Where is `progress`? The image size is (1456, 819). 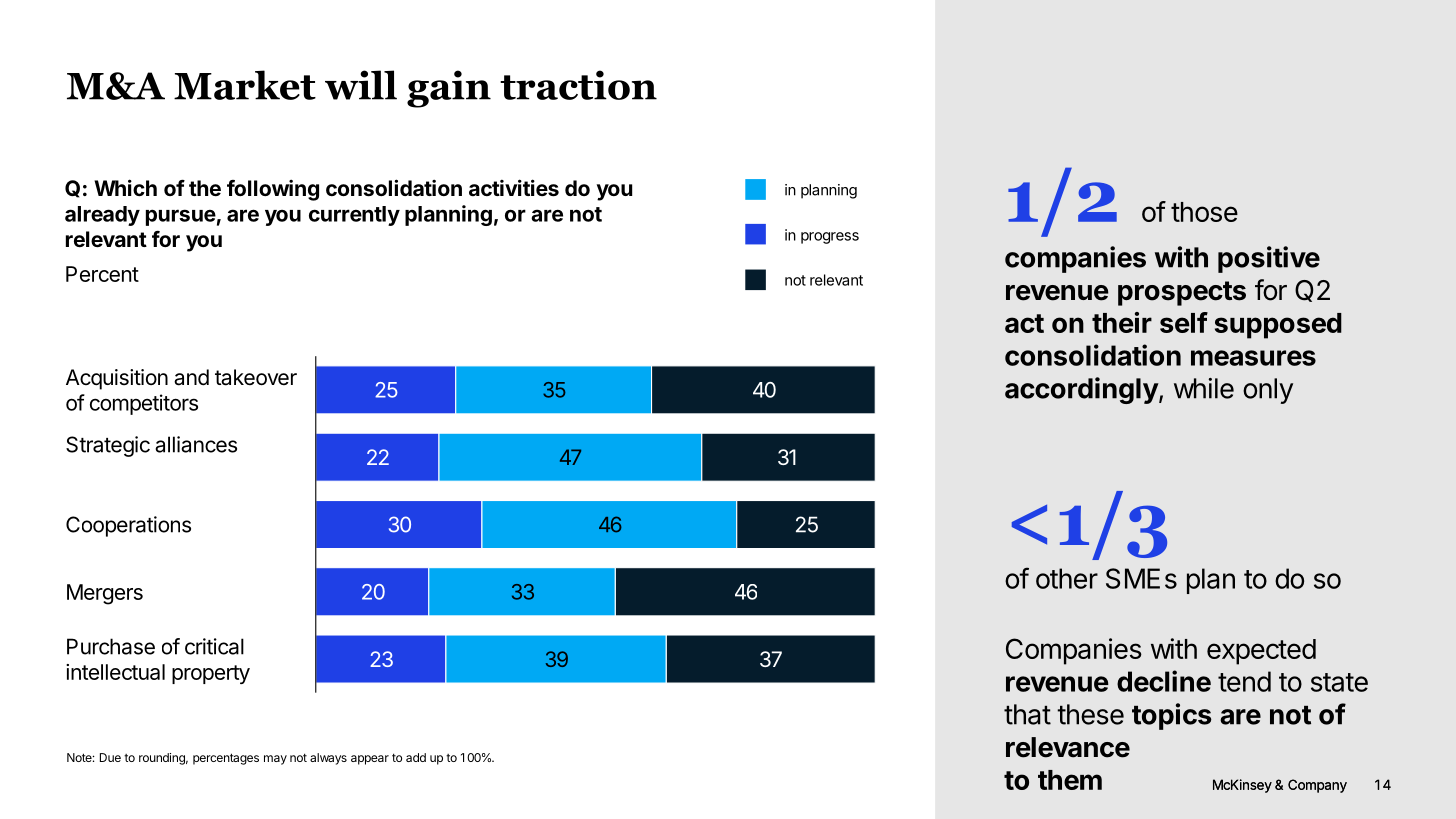
progress is located at coordinates (830, 238).
